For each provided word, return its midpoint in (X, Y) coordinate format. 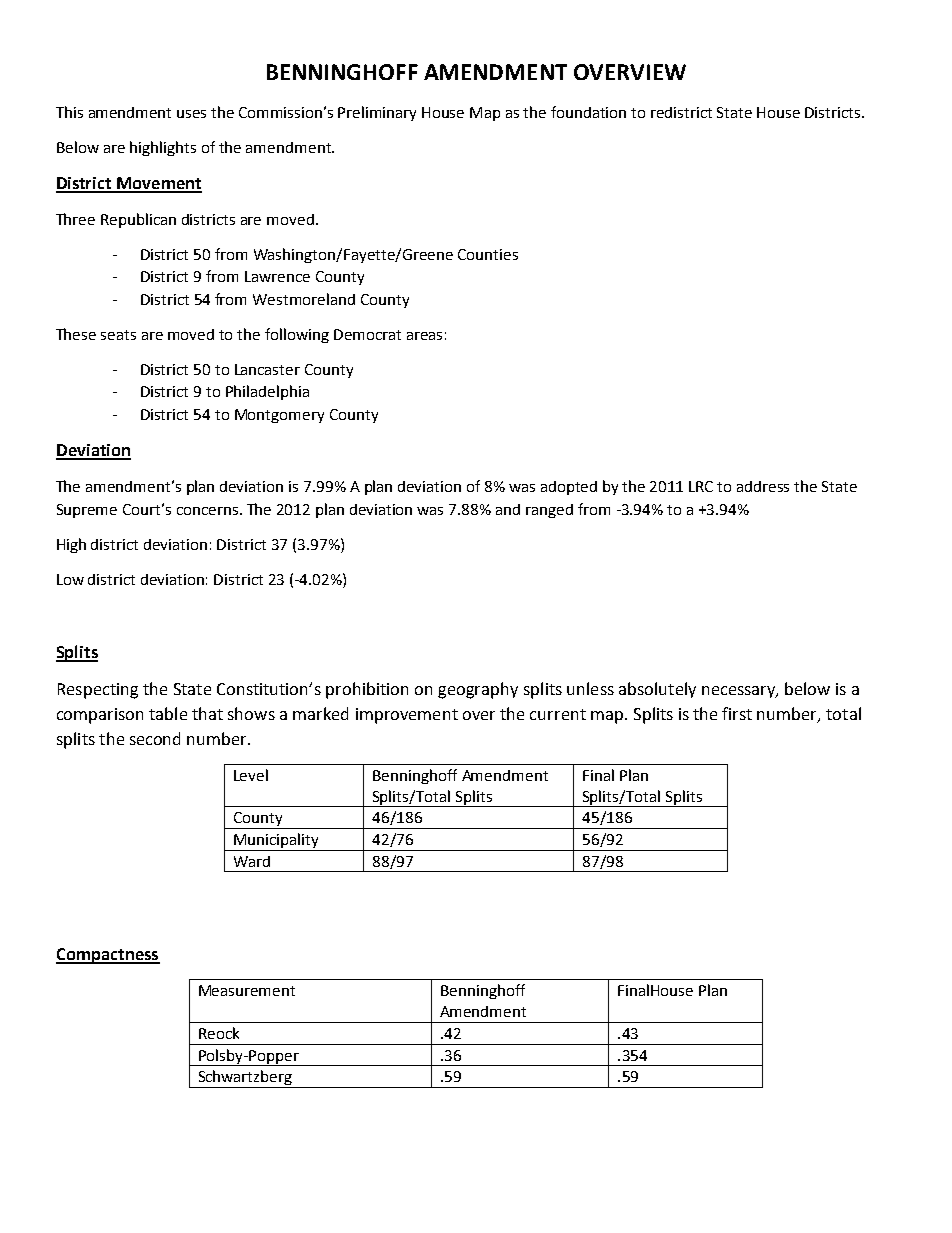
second (155, 738)
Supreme (87, 511)
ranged (549, 511)
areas (424, 336)
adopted (569, 488)
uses (191, 114)
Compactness (108, 956)
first (737, 713)
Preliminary (377, 113)
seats (118, 335)
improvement (407, 716)
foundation (588, 112)
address (763, 486)
